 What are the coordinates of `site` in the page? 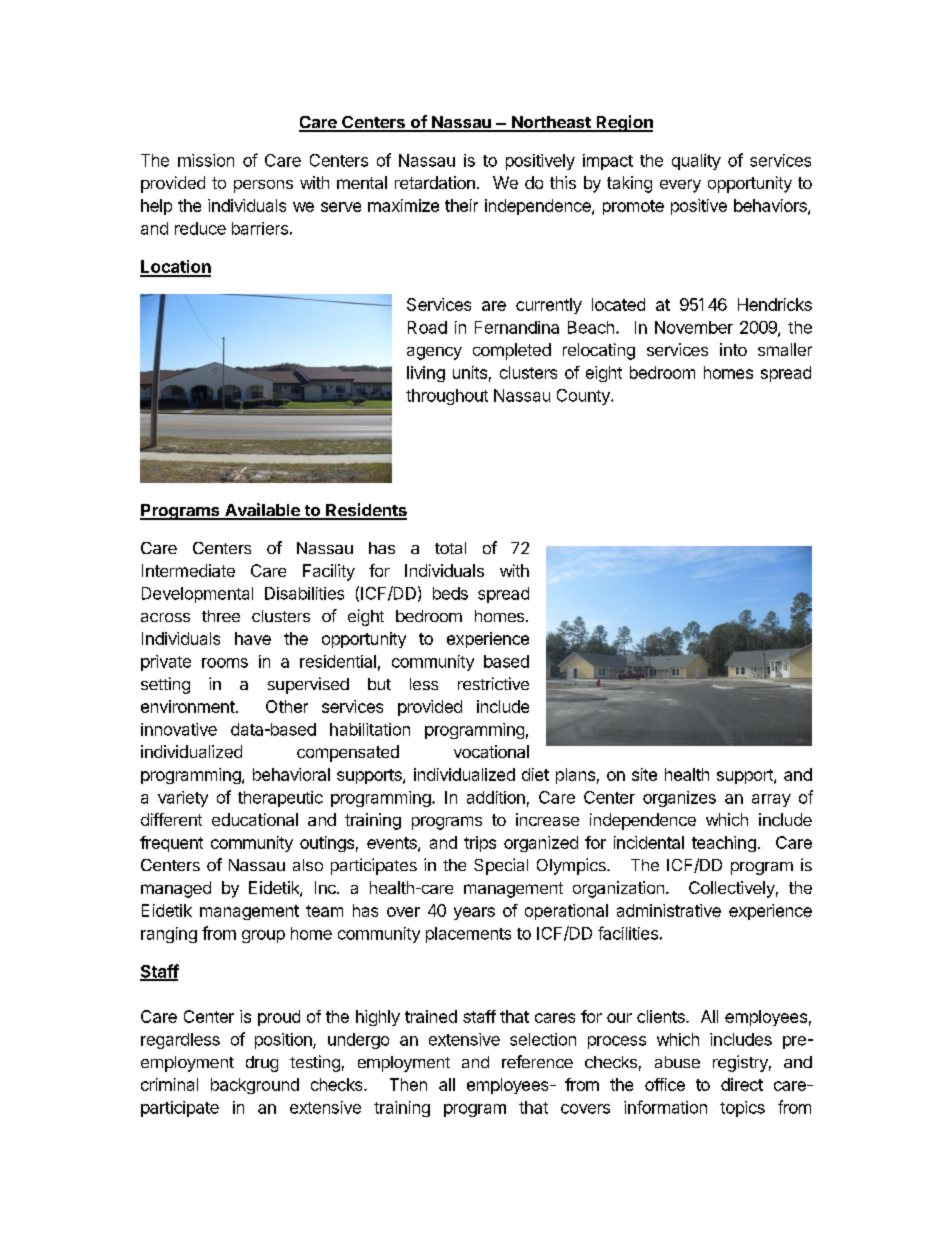 It's located at (644, 774).
